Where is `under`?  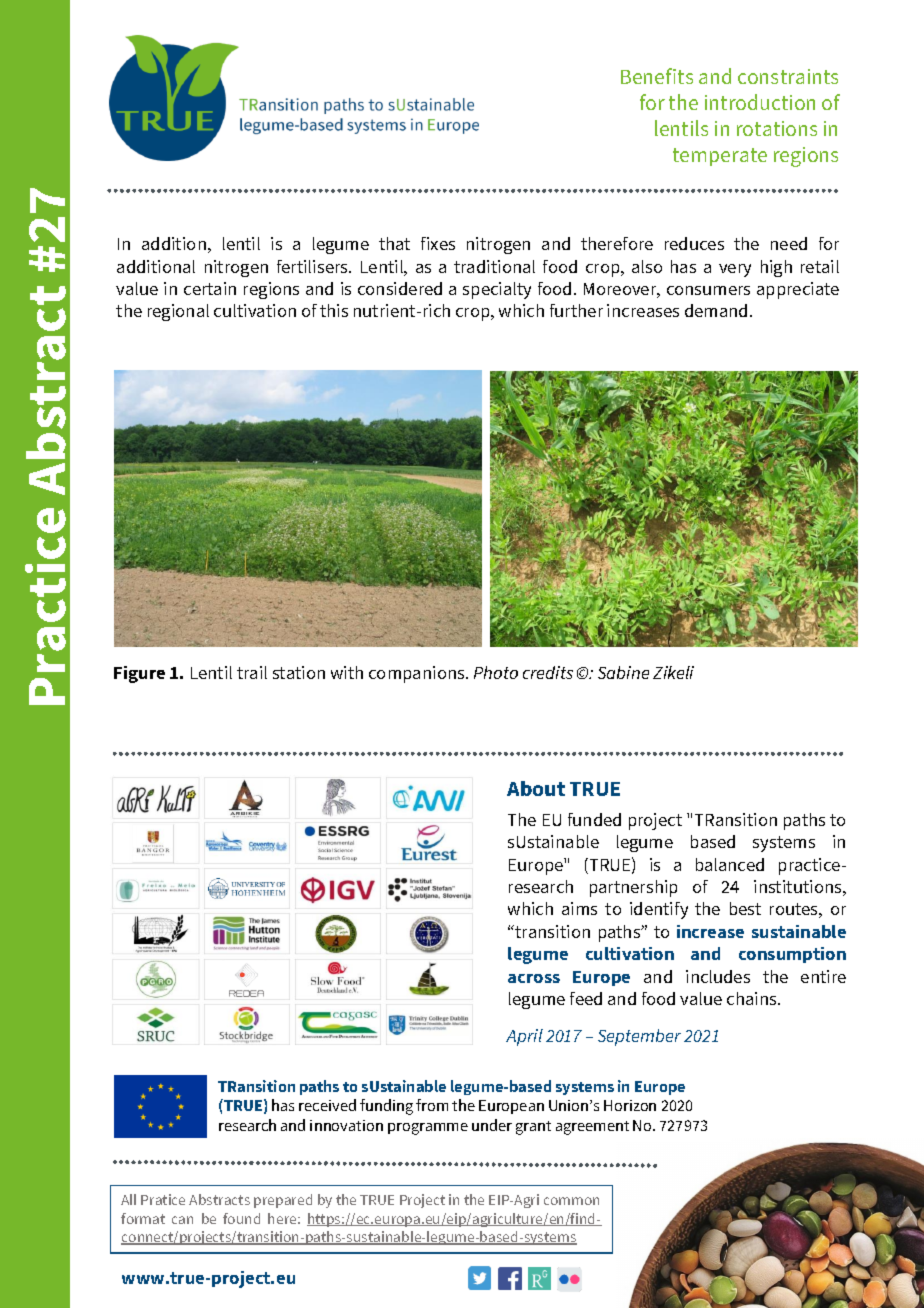
under is located at coordinates (492, 1125).
